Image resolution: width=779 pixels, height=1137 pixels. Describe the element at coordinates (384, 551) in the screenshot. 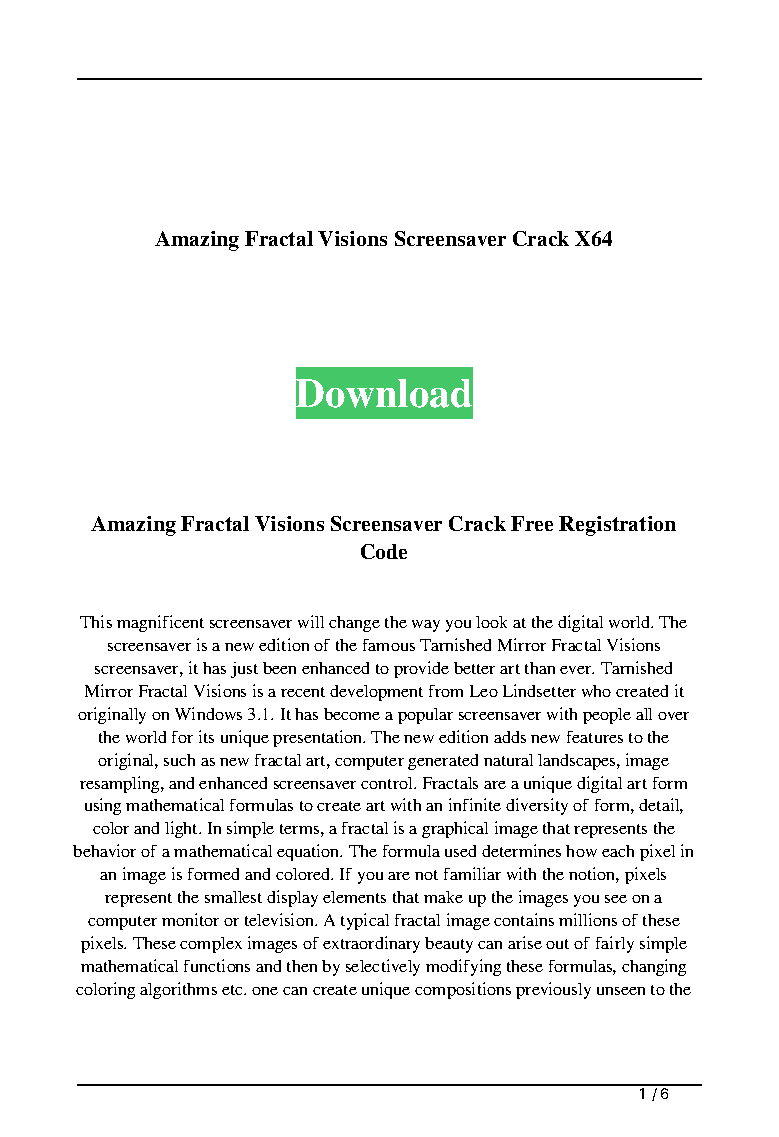

I see `Code` at that location.
